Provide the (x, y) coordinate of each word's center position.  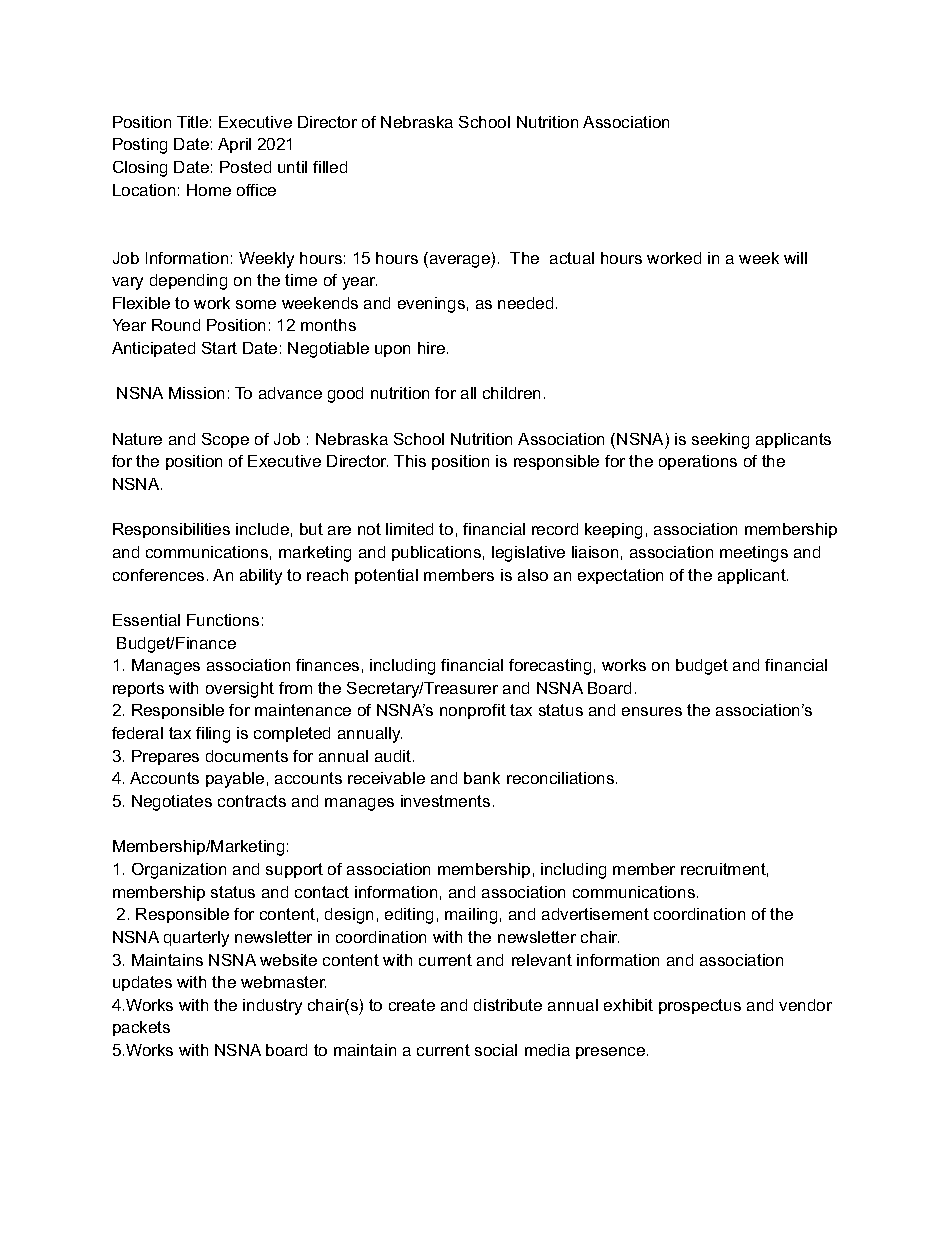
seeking (720, 441)
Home (209, 190)
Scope (225, 440)
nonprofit (473, 711)
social (496, 1050)
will (795, 258)
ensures (652, 711)
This (410, 461)
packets (141, 1028)
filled (330, 167)
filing (213, 735)
